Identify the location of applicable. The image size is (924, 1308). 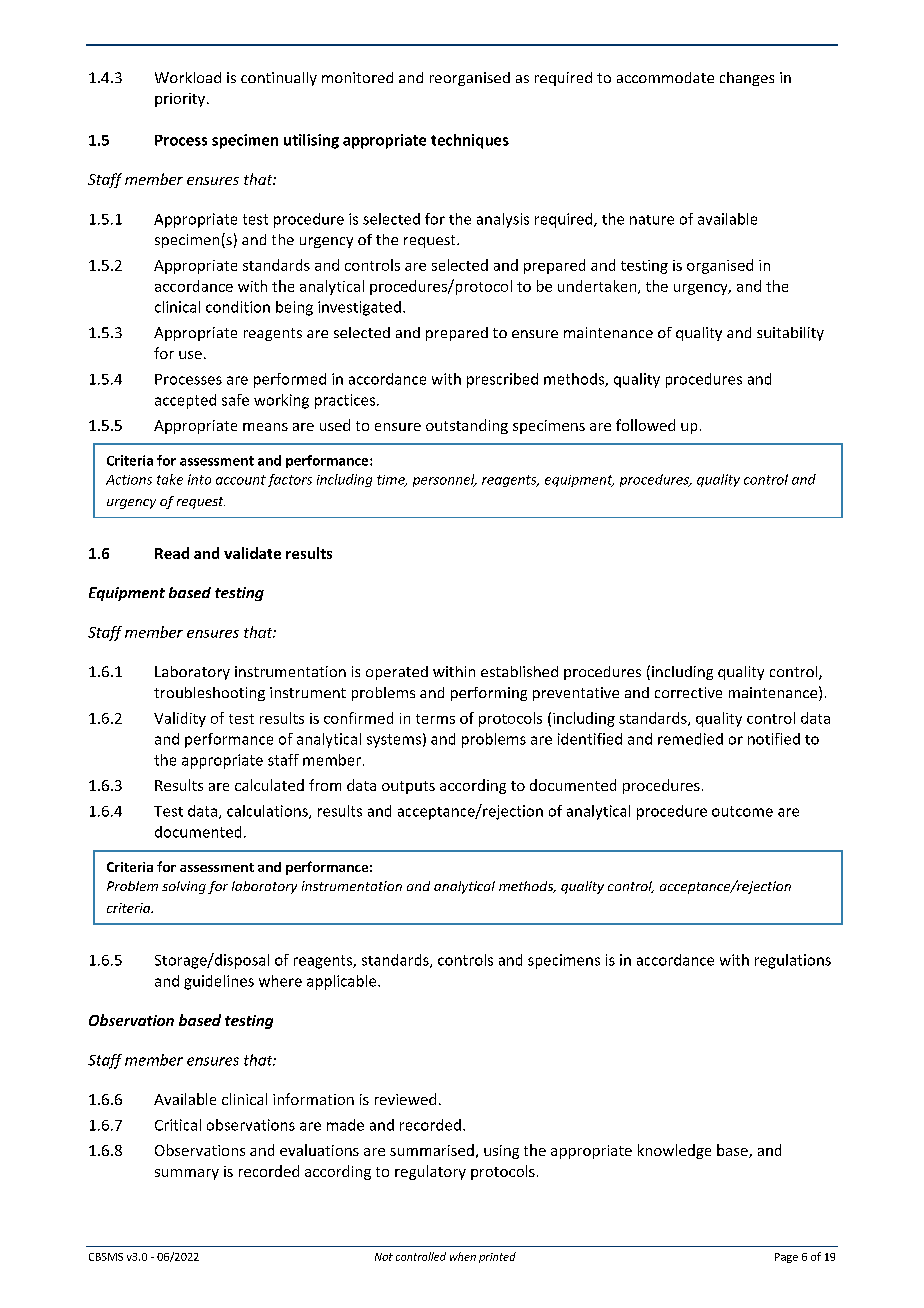
(343, 982).
